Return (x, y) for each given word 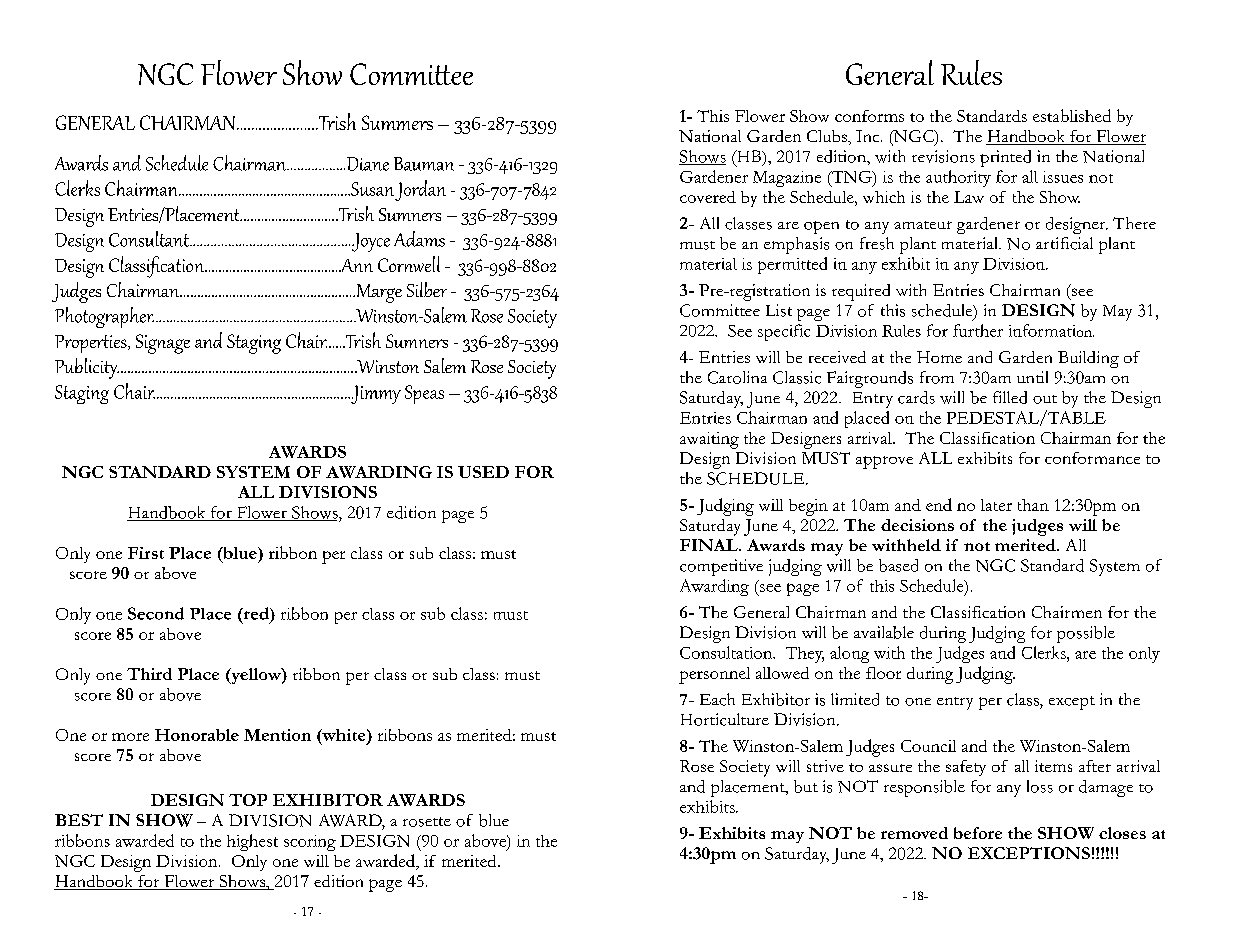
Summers (397, 122)
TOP (248, 800)
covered (708, 197)
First (146, 553)
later (996, 505)
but (806, 786)
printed (1005, 158)
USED (483, 472)
